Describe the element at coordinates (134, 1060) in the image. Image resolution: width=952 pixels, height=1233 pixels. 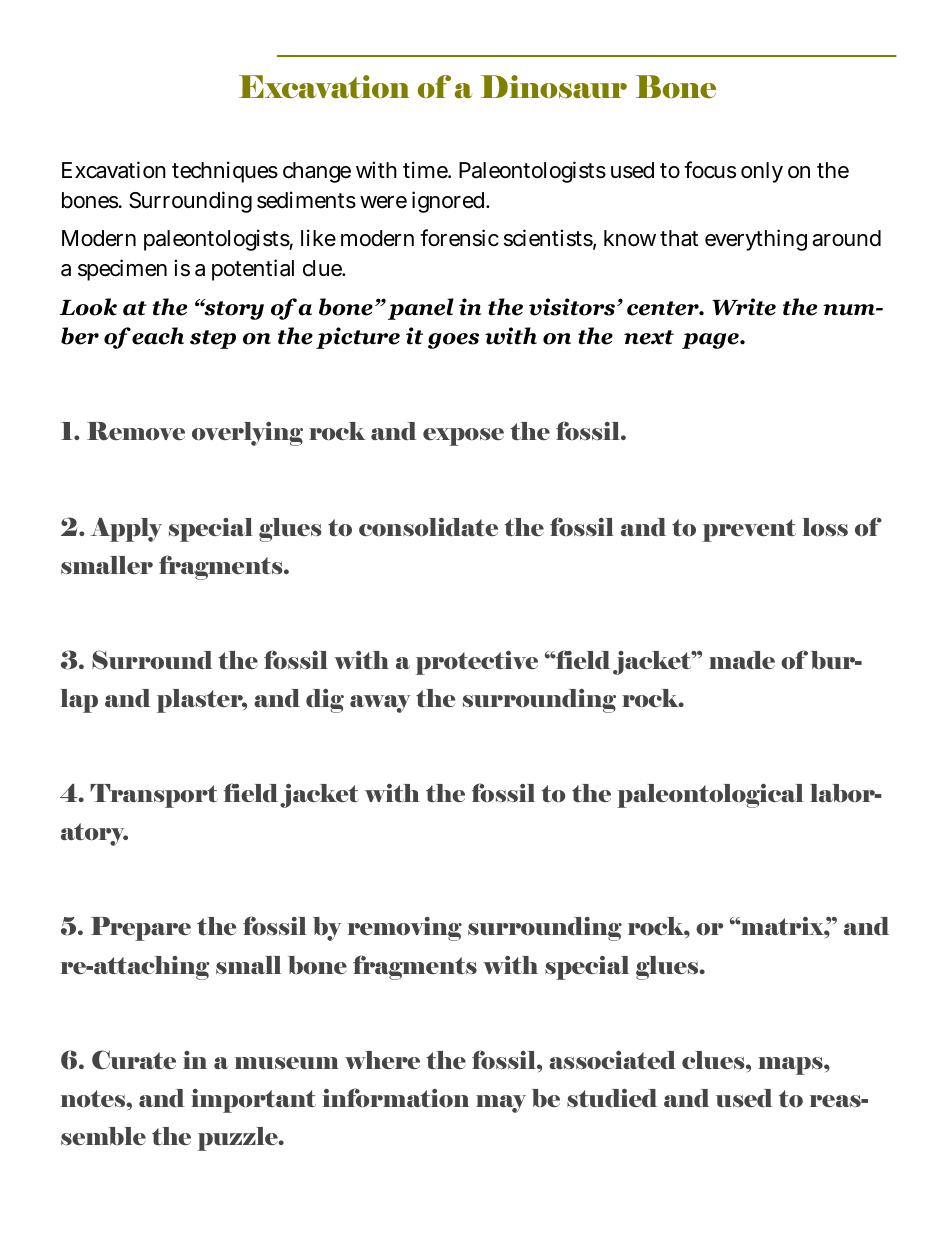
I see `Curate` at that location.
